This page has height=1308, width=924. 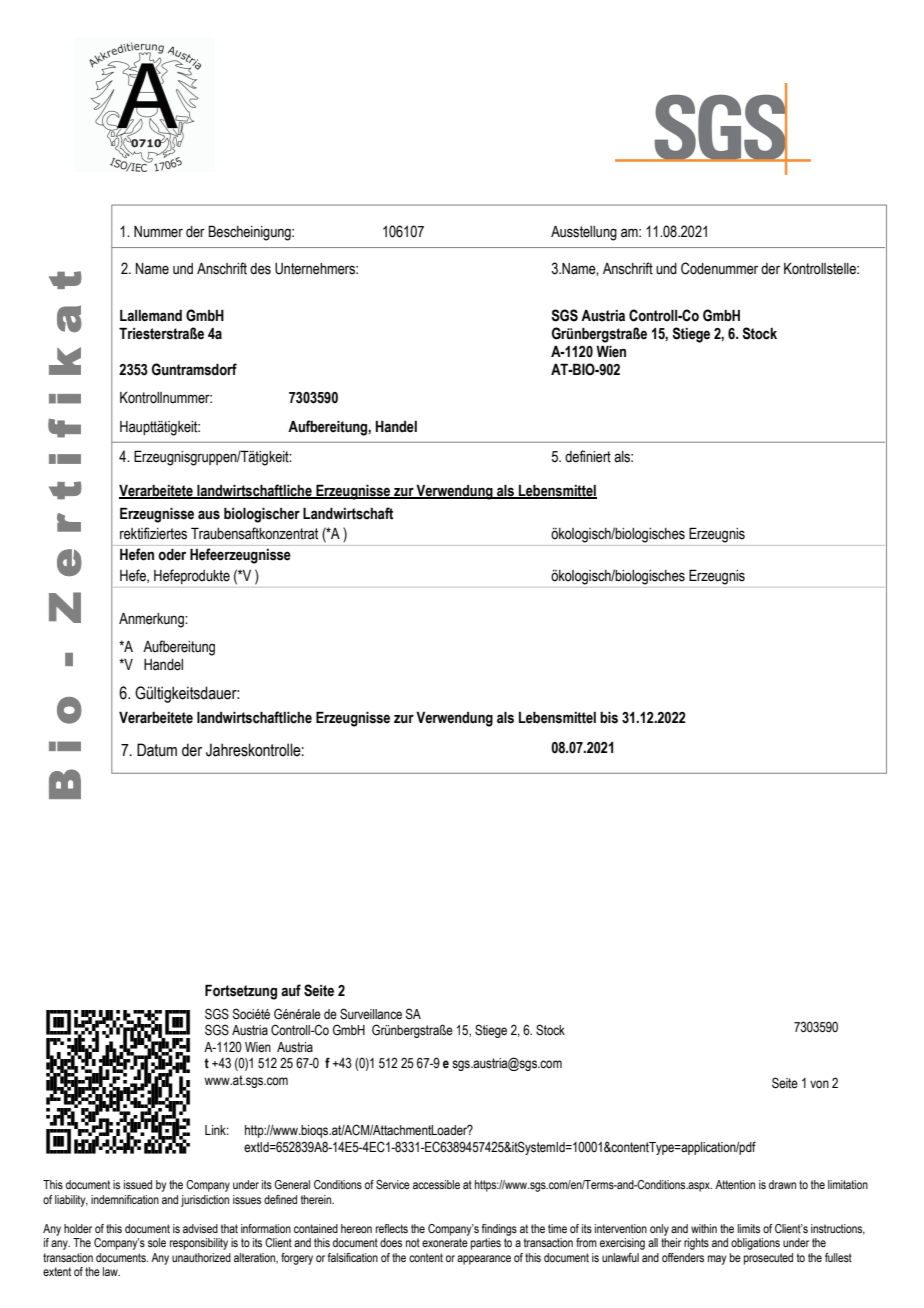 I want to click on Attention, so click(x=735, y=1184).
